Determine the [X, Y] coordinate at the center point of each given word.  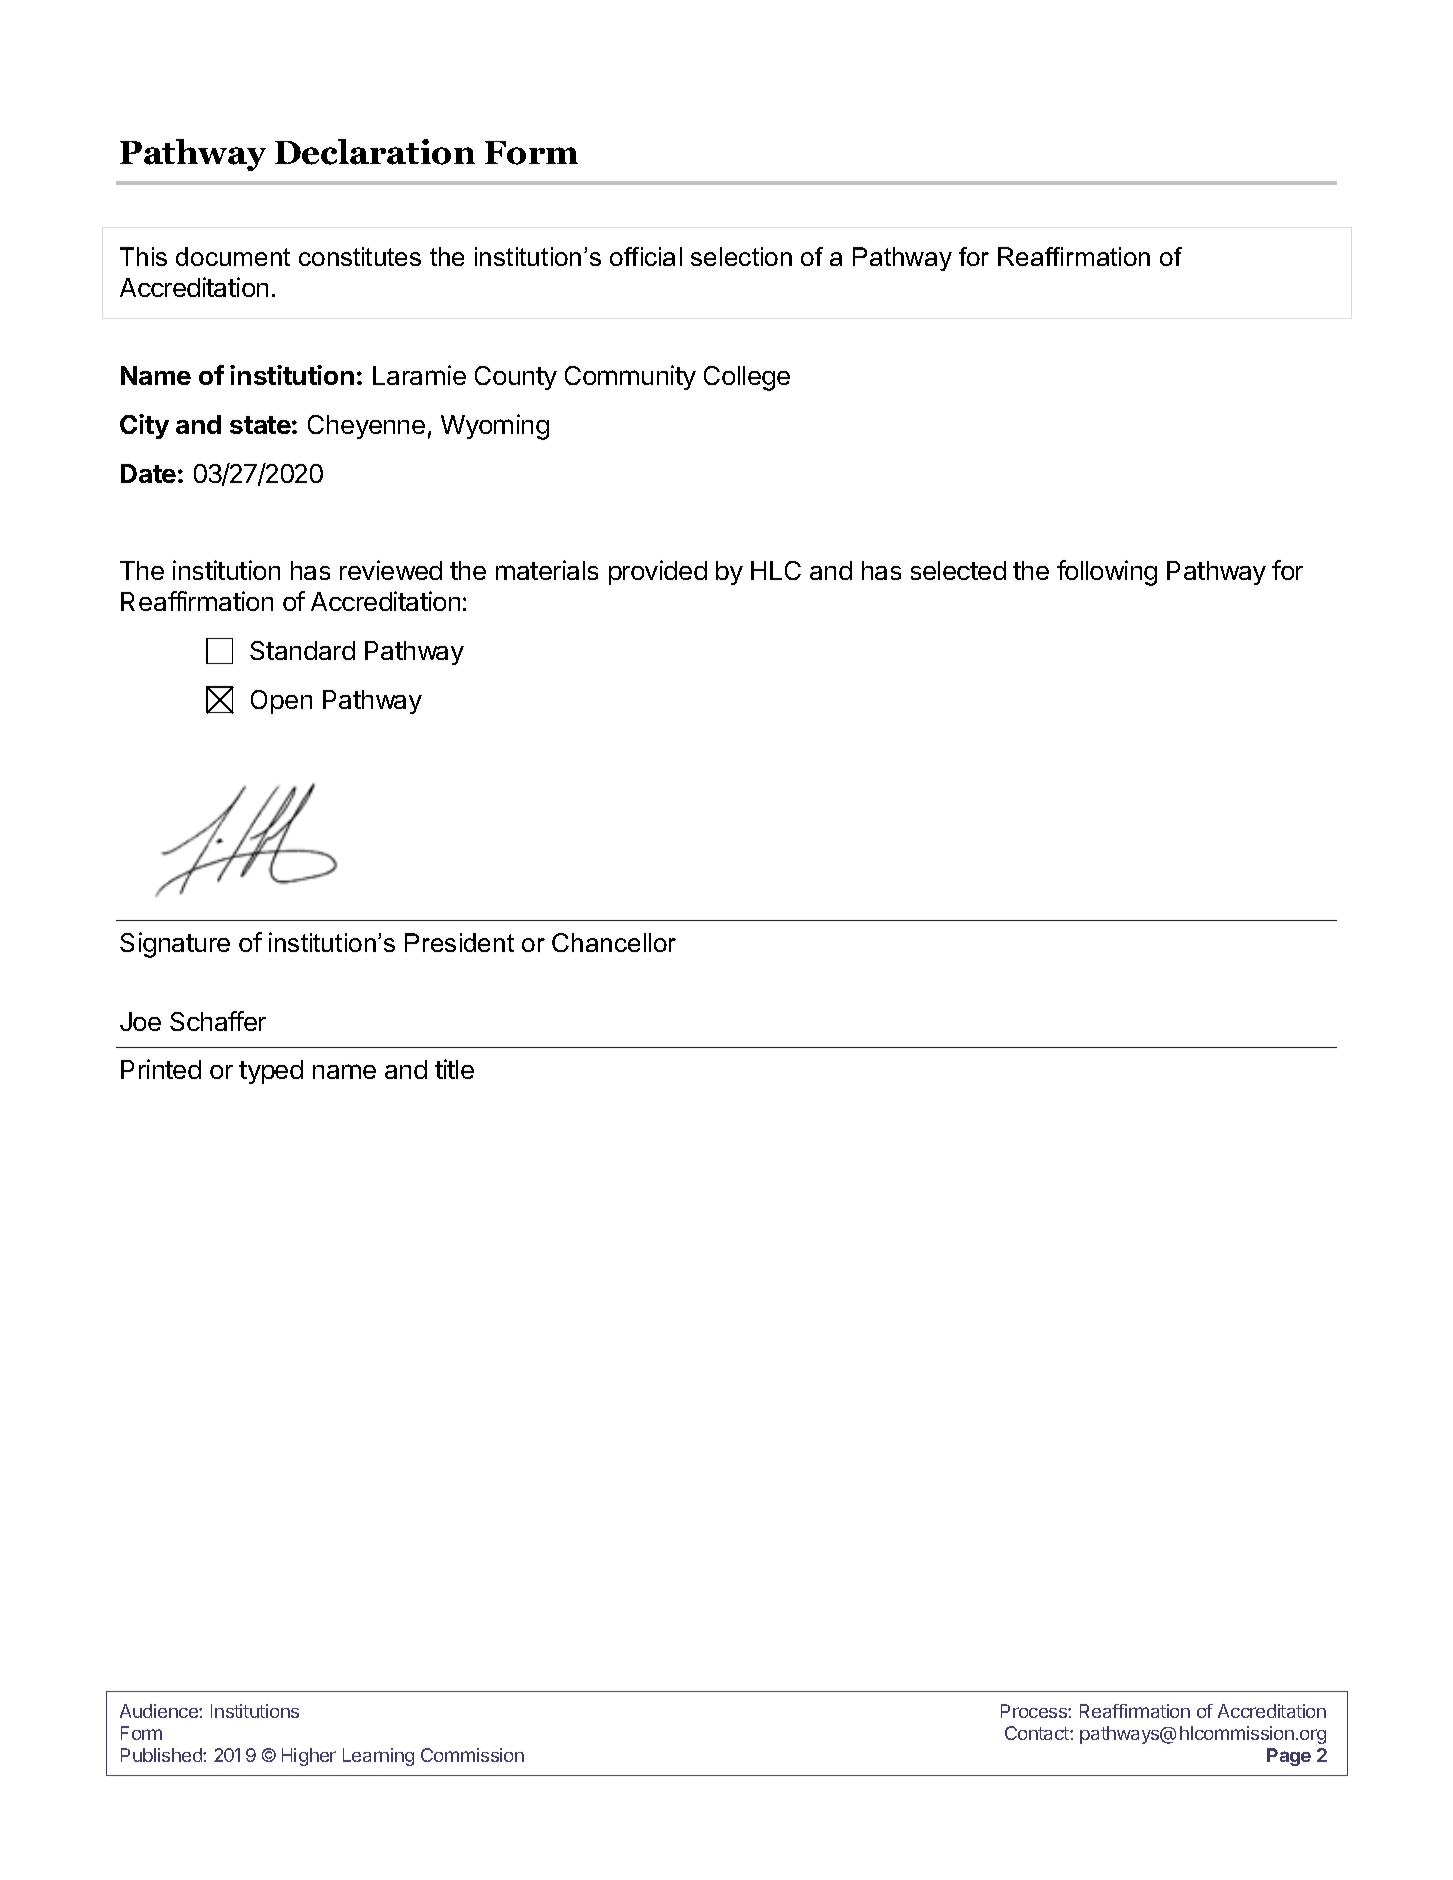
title [454, 1069]
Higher [309, 1757]
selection [741, 256]
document [233, 256]
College [747, 378]
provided [658, 572]
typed [271, 1072]
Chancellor [614, 942]
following [1107, 573]
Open [281, 702]
